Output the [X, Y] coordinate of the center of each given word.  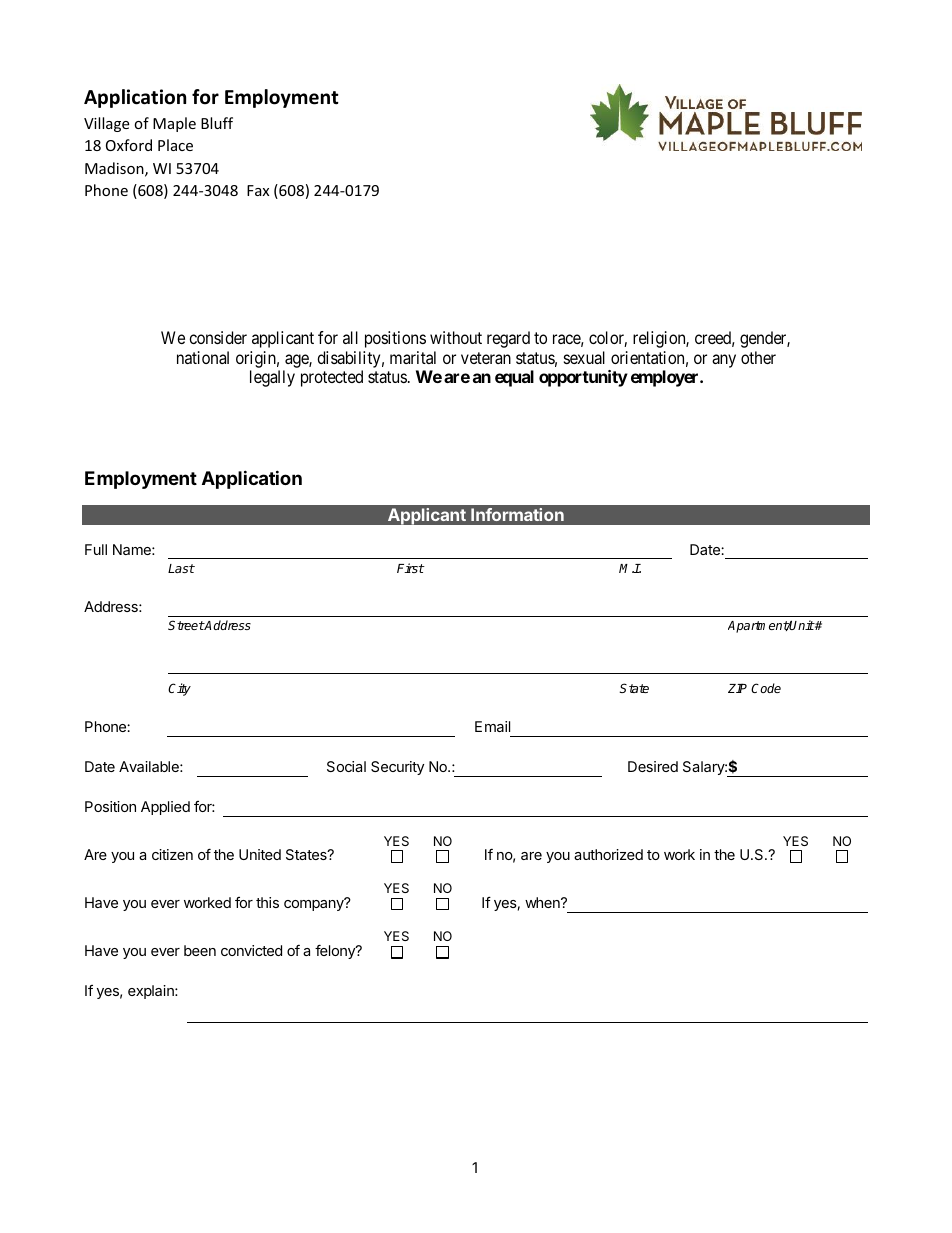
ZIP [737, 688]
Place [175, 145]
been [200, 950]
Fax [258, 190]
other [758, 357]
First [411, 568]
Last [181, 568]
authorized [608, 854]
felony [336, 951]
